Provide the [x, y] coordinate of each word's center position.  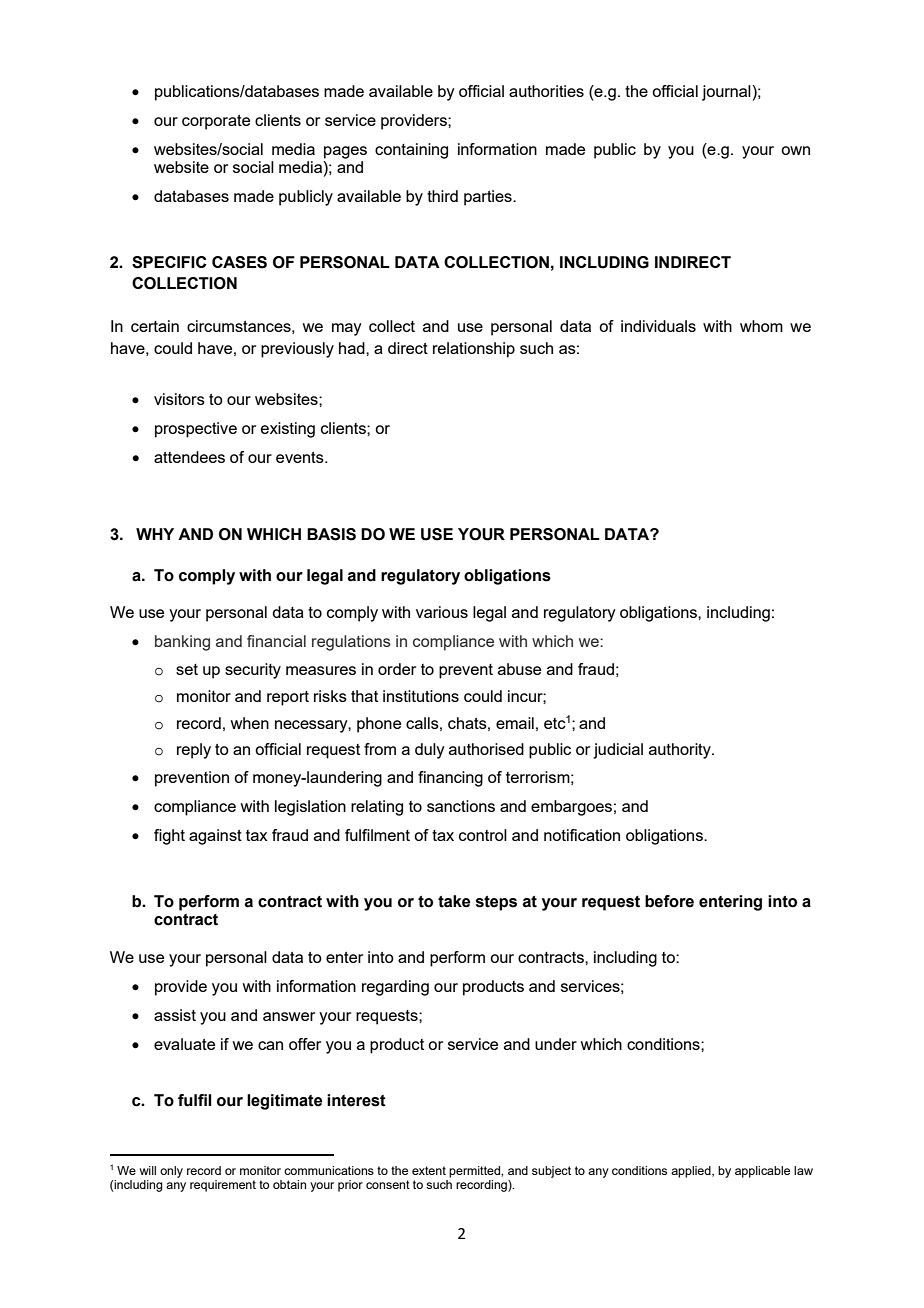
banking [182, 643]
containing [411, 151]
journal [727, 93]
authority [681, 751]
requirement [223, 1186]
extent [429, 1170]
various [442, 612]
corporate [216, 122]
